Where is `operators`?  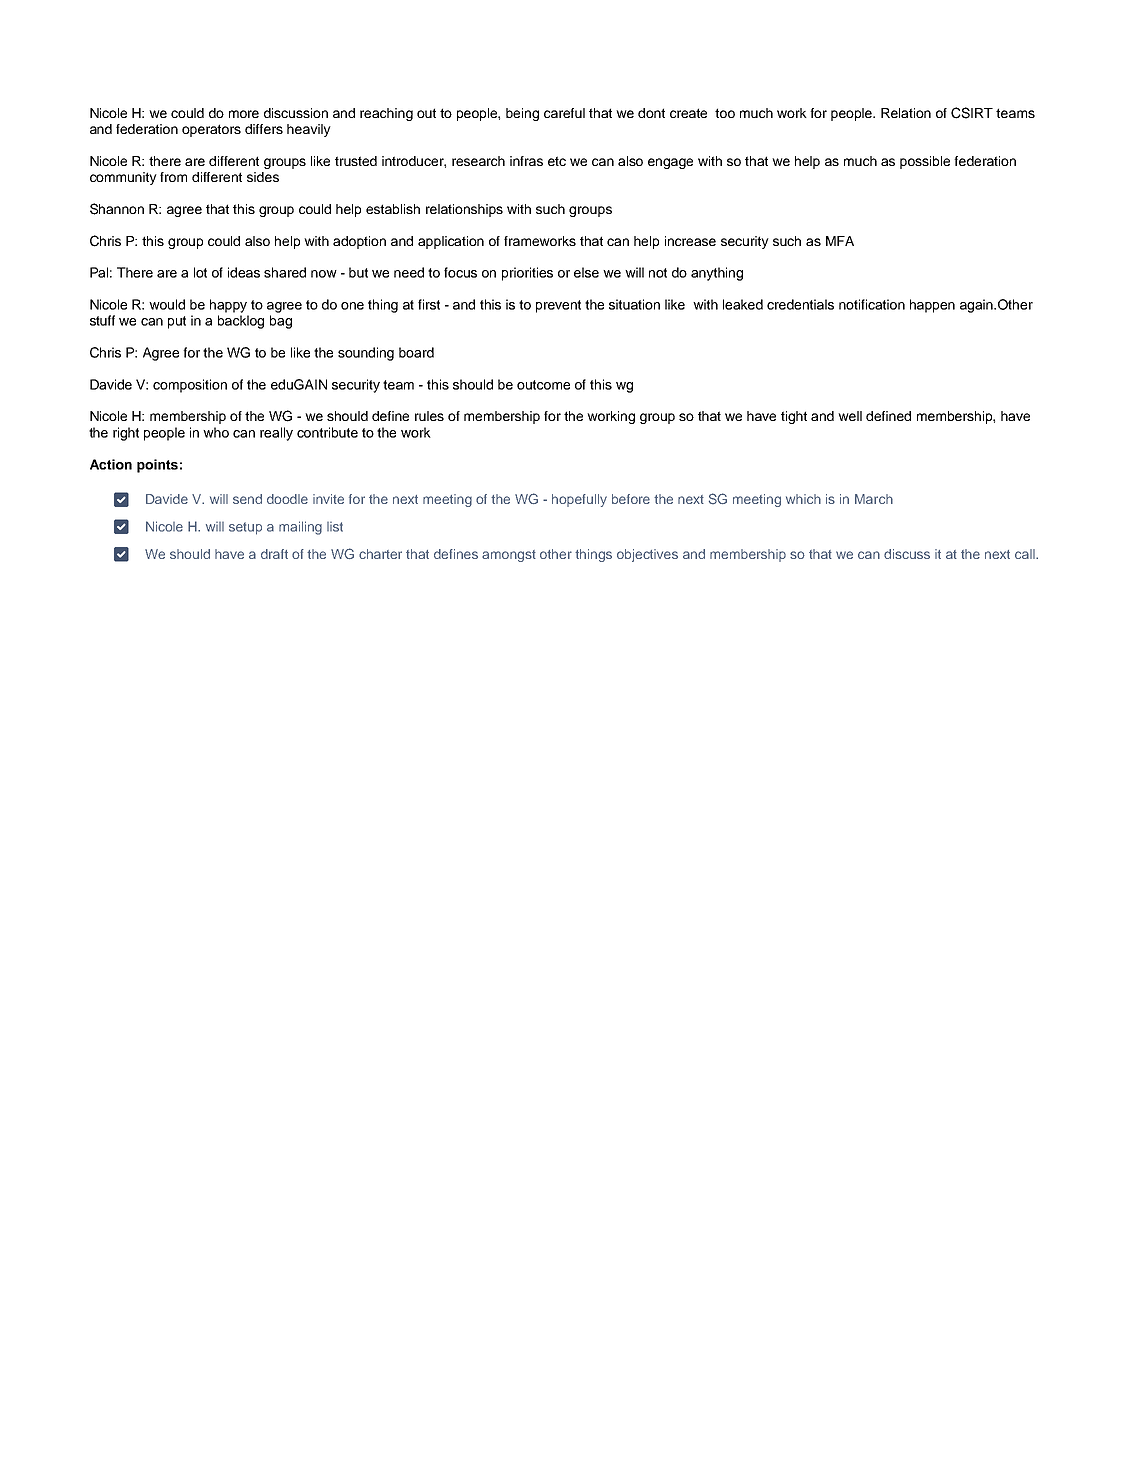
operators is located at coordinates (211, 130).
